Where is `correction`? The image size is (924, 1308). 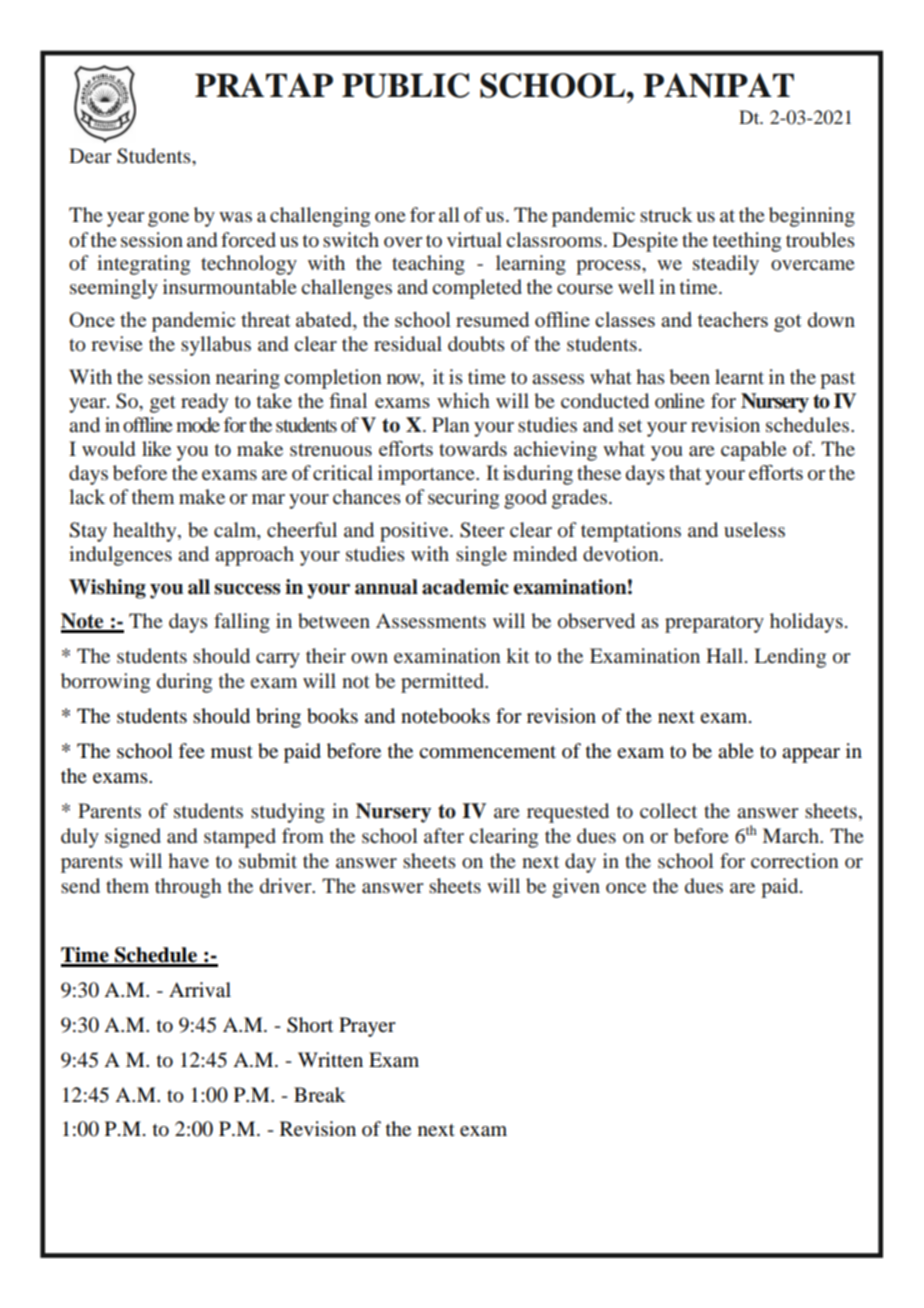
correction is located at coordinates (795, 861).
